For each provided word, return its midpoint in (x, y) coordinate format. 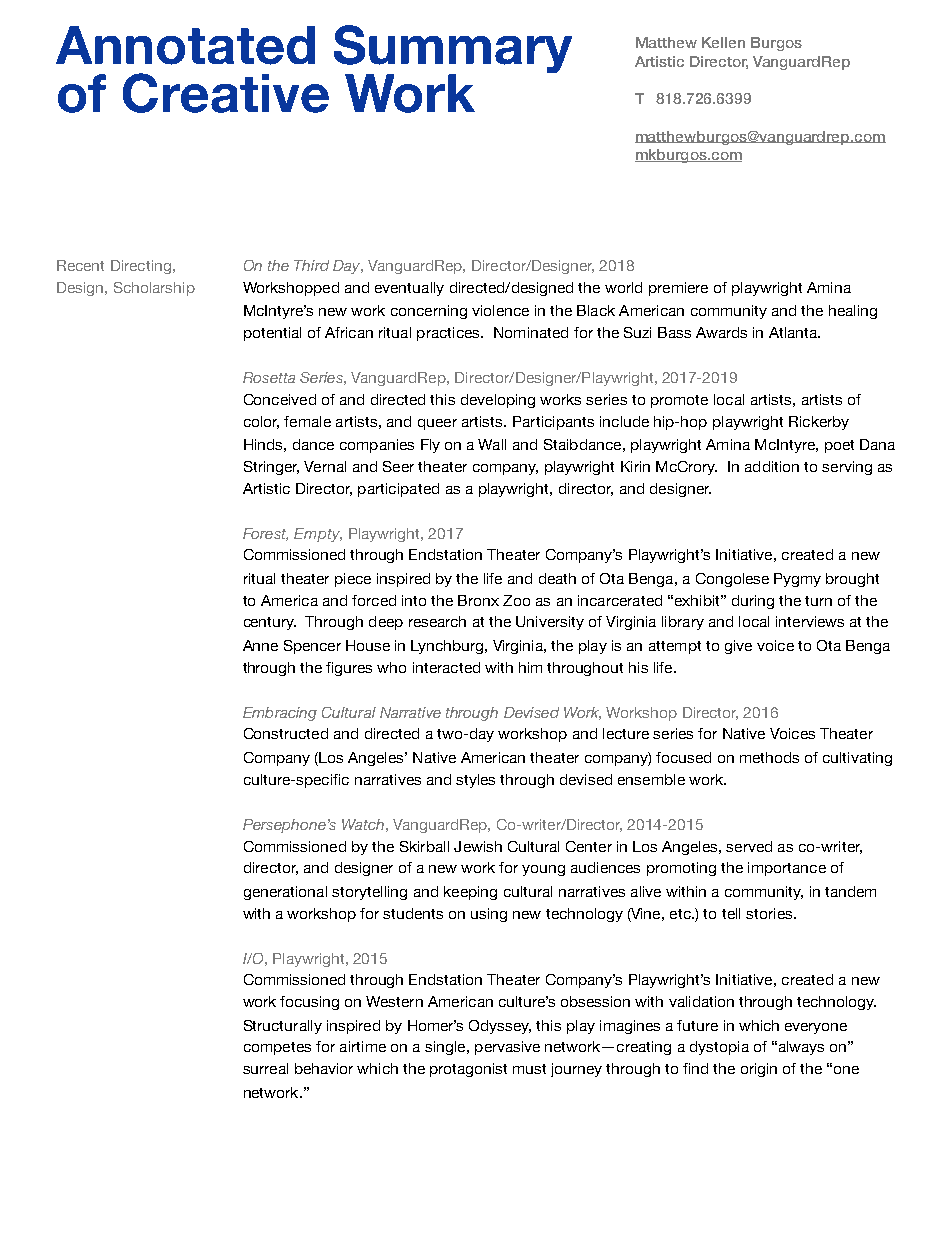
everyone (816, 1028)
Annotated (185, 45)
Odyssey (500, 1027)
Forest (265, 534)
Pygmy (797, 580)
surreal (265, 1068)
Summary (453, 50)
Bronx (478, 600)
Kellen (723, 42)
